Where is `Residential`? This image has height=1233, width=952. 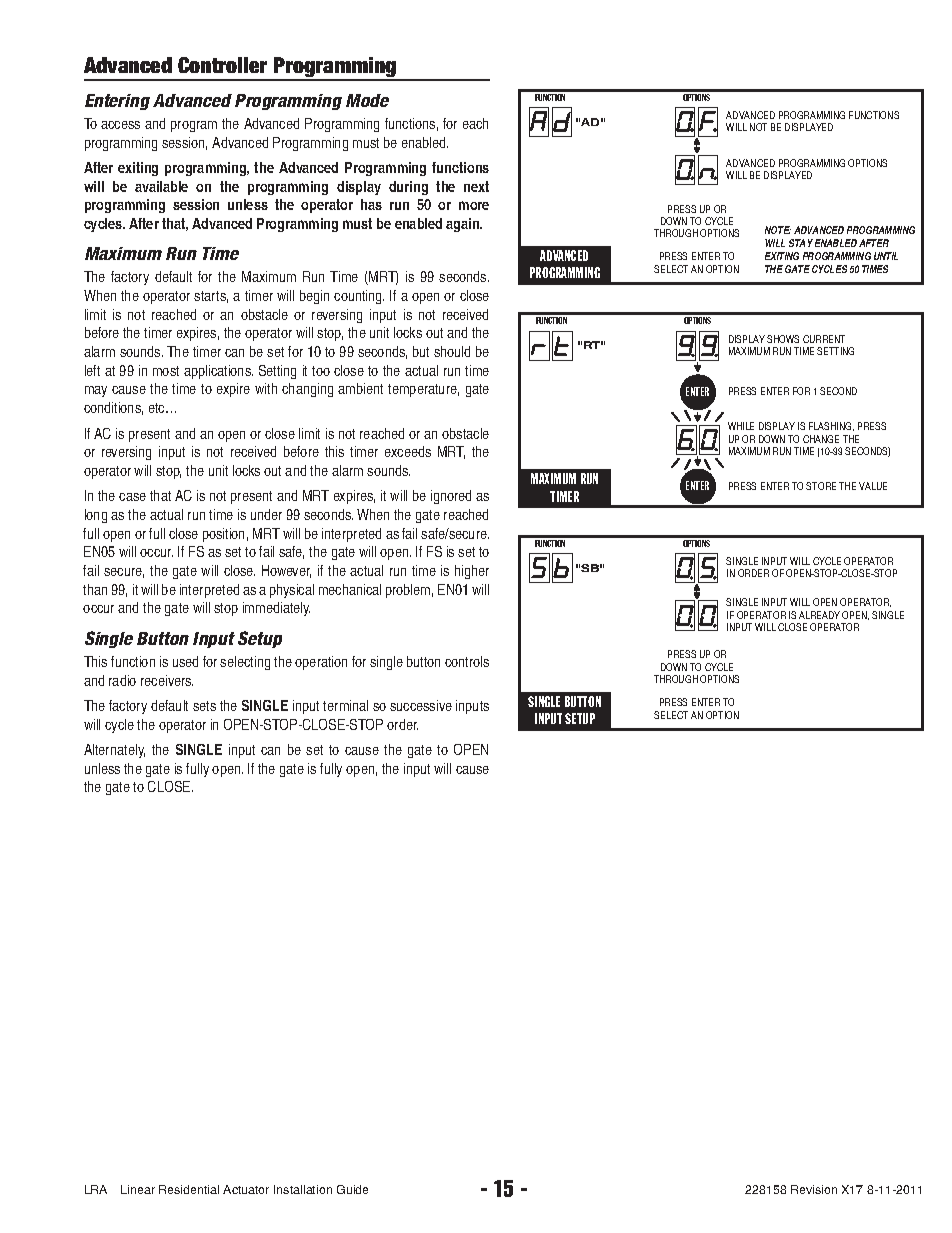
Residential is located at coordinates (189, 1189).
